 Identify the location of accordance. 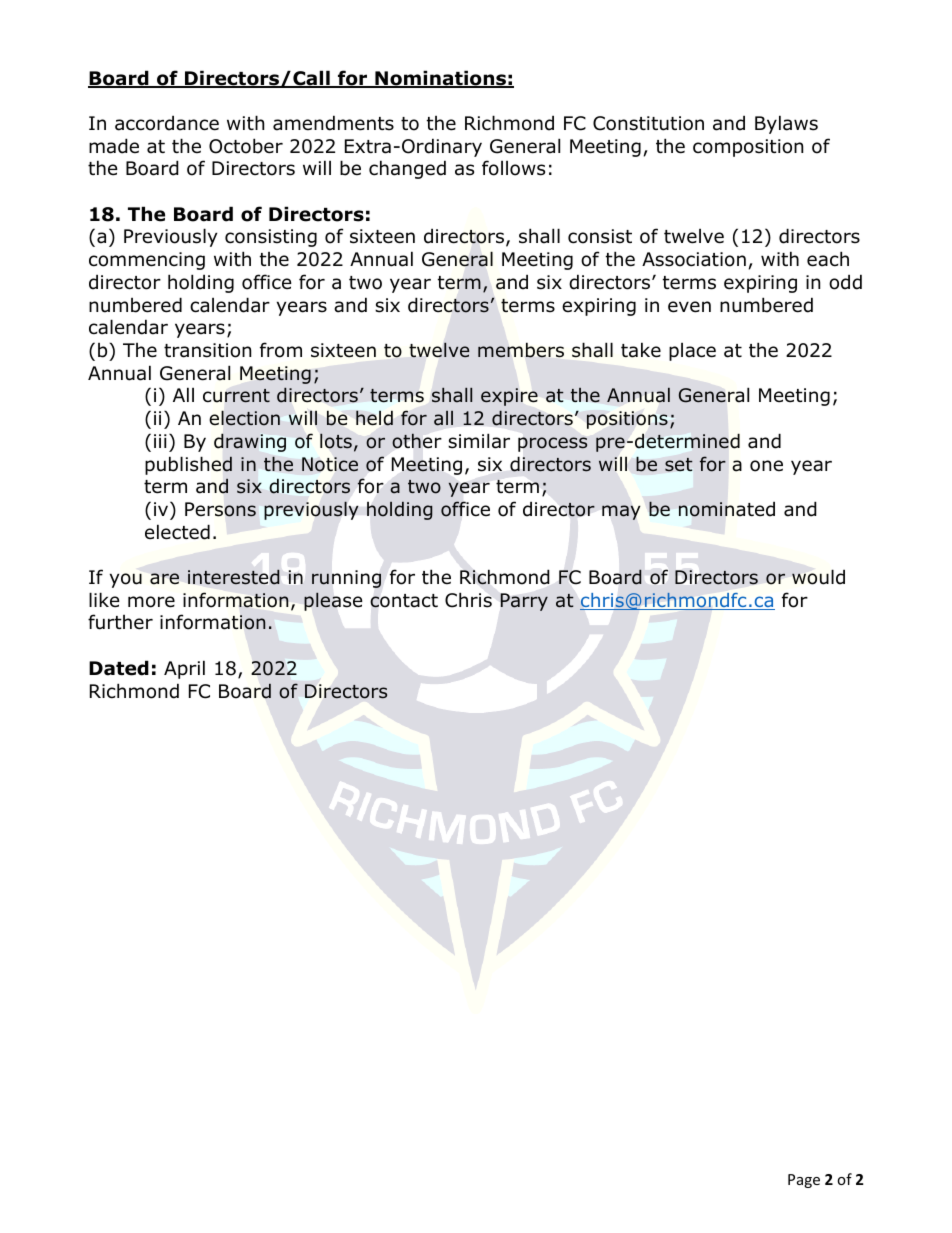
(167, 123).
